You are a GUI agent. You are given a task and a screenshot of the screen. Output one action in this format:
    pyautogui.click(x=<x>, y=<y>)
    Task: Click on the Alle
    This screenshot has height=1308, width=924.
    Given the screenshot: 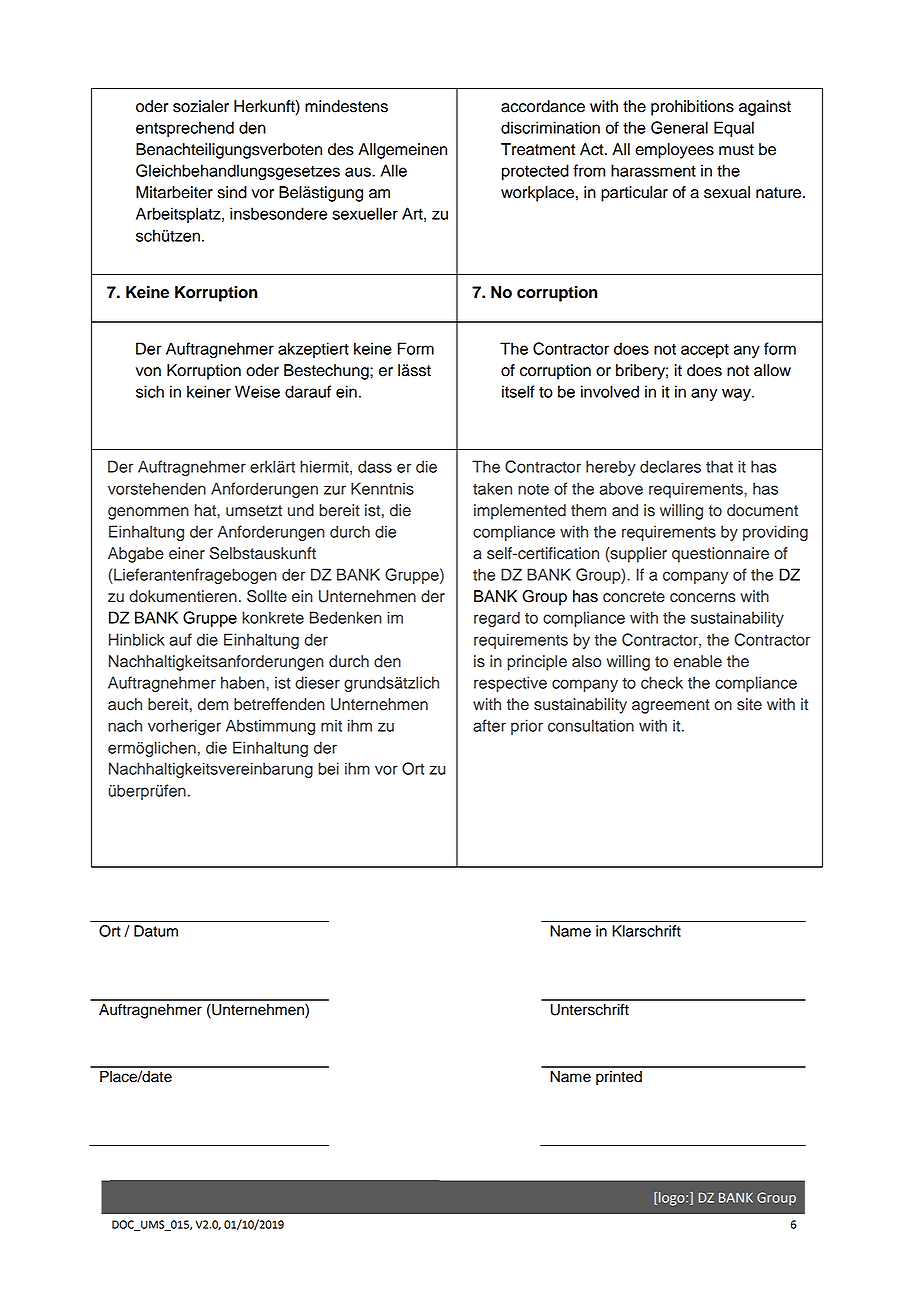 What is the action you would take?
    pyautogui.click(x=393, y=170)
